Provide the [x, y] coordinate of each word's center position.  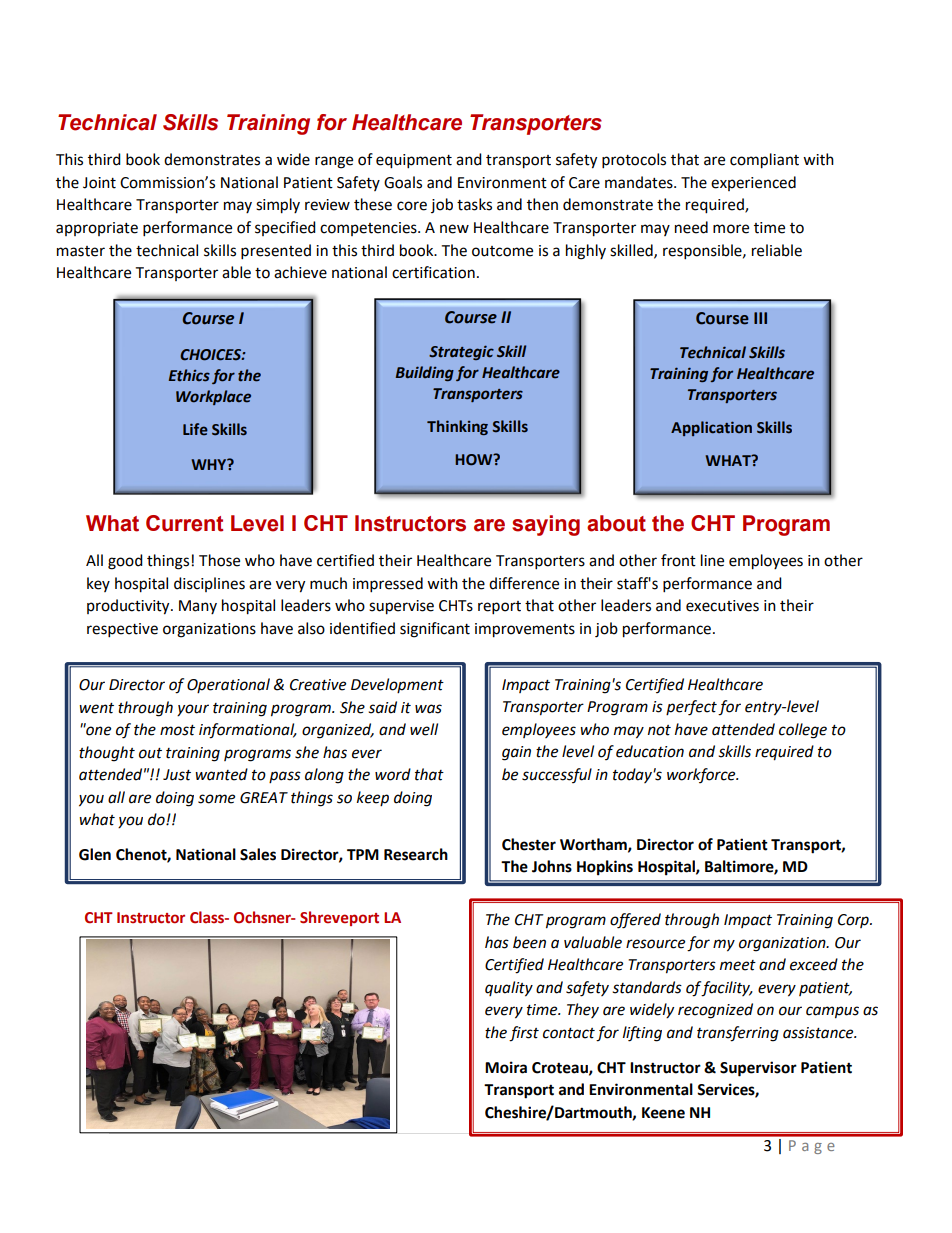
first [524, 1034]
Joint [99, 183]
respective [122, 630]
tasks [474, 204]
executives [722, 606]
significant [435, 630]
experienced [753, 183]
